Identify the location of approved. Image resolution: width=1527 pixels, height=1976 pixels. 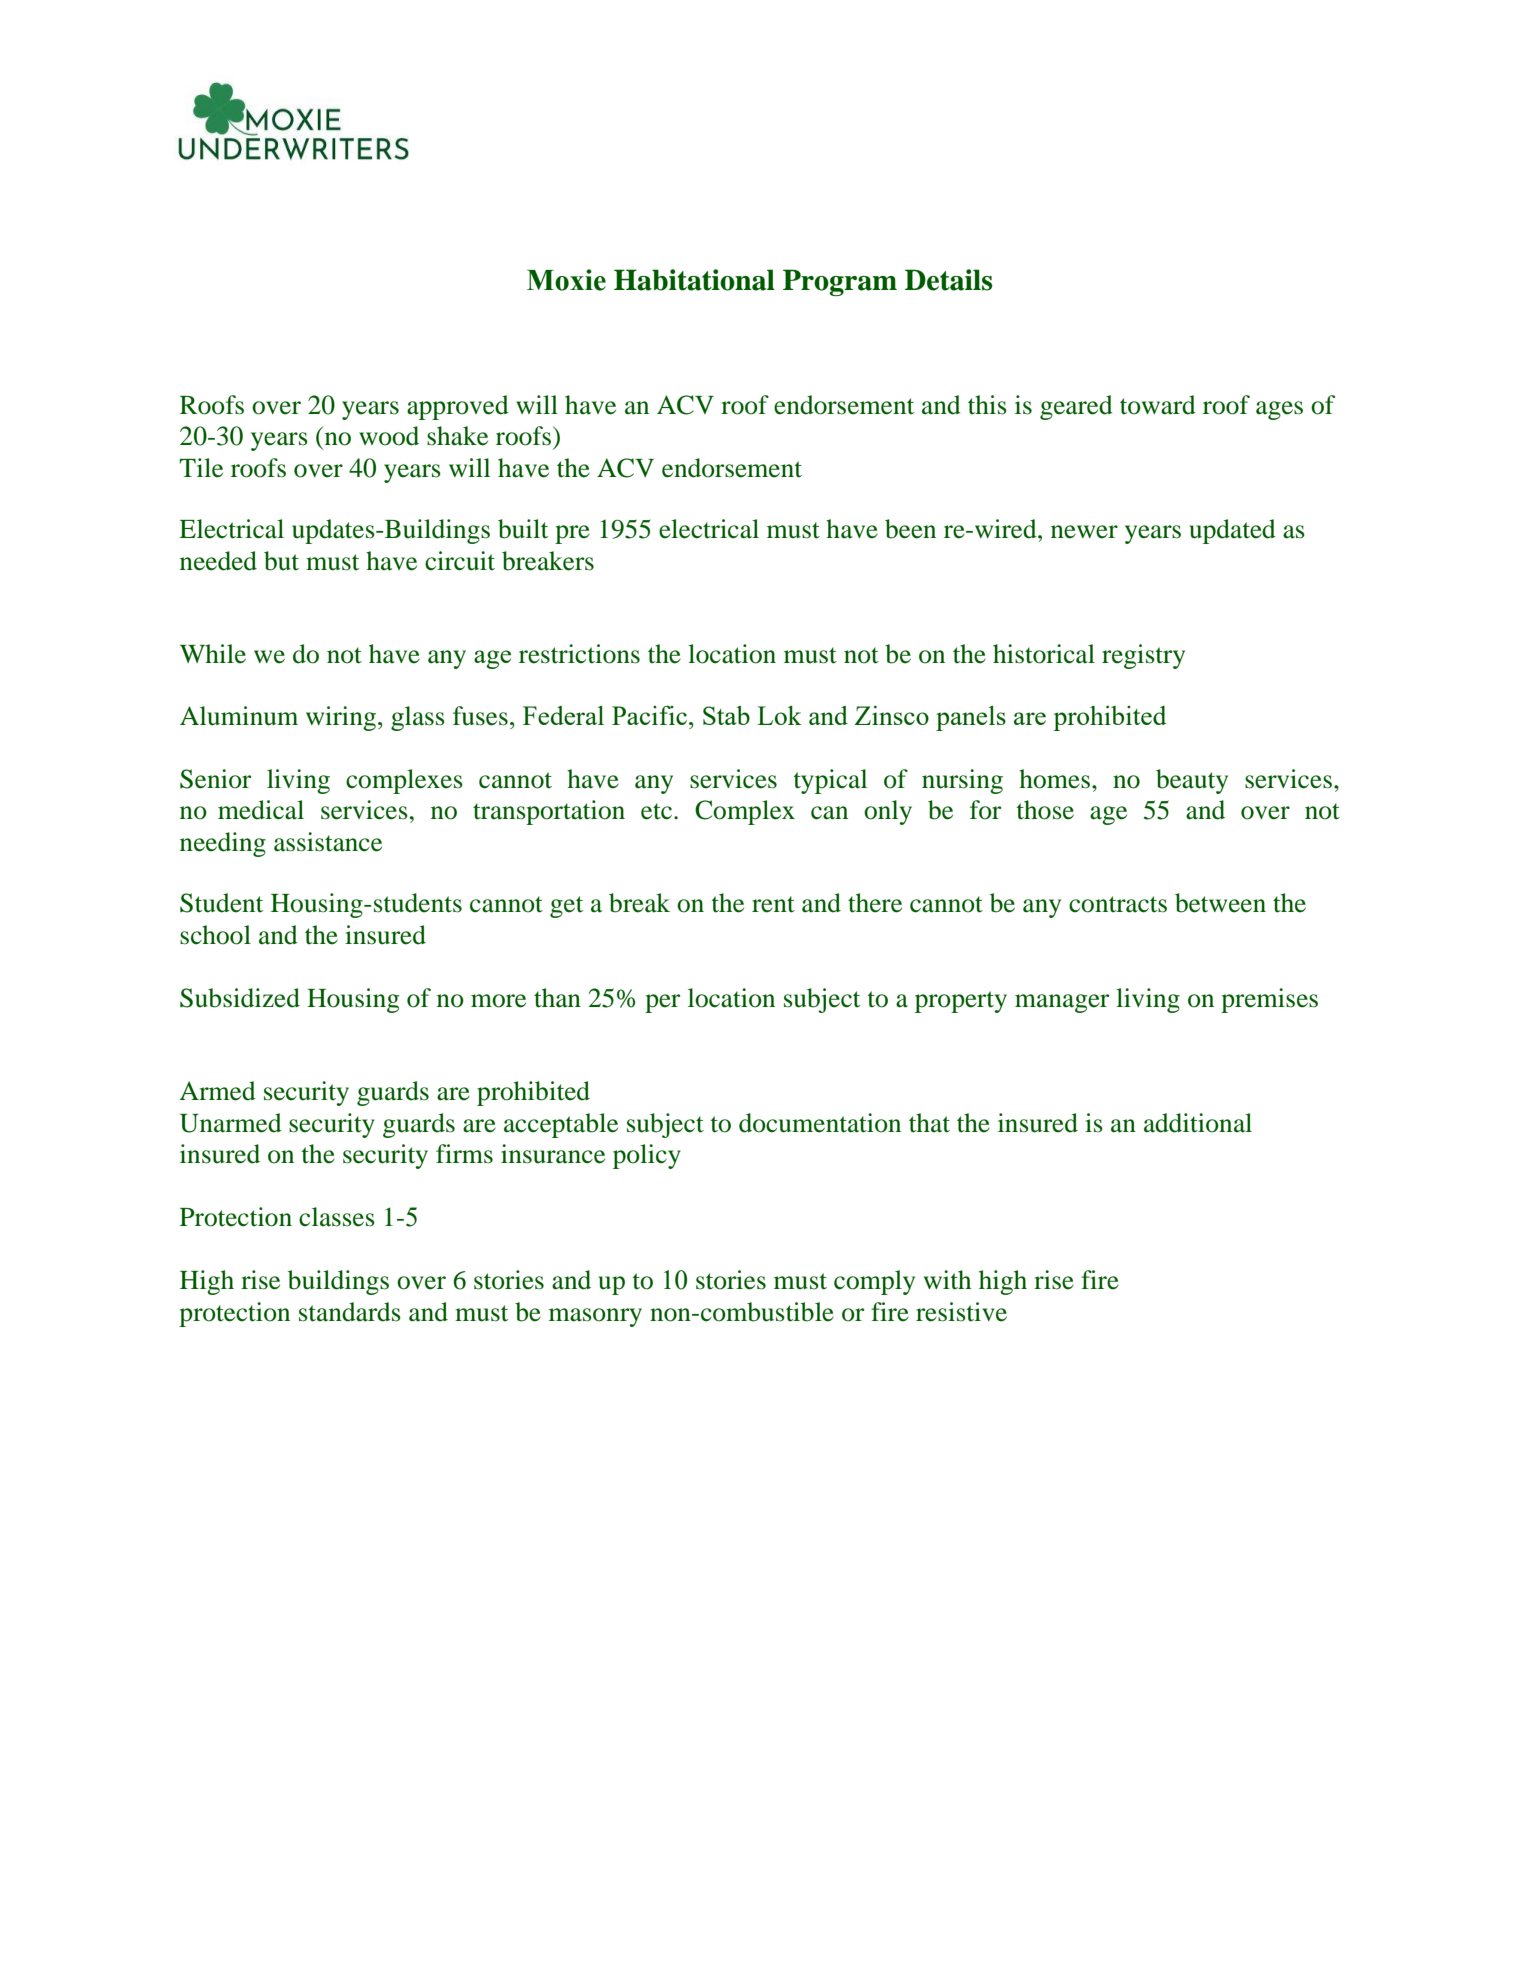
(458, 407).
